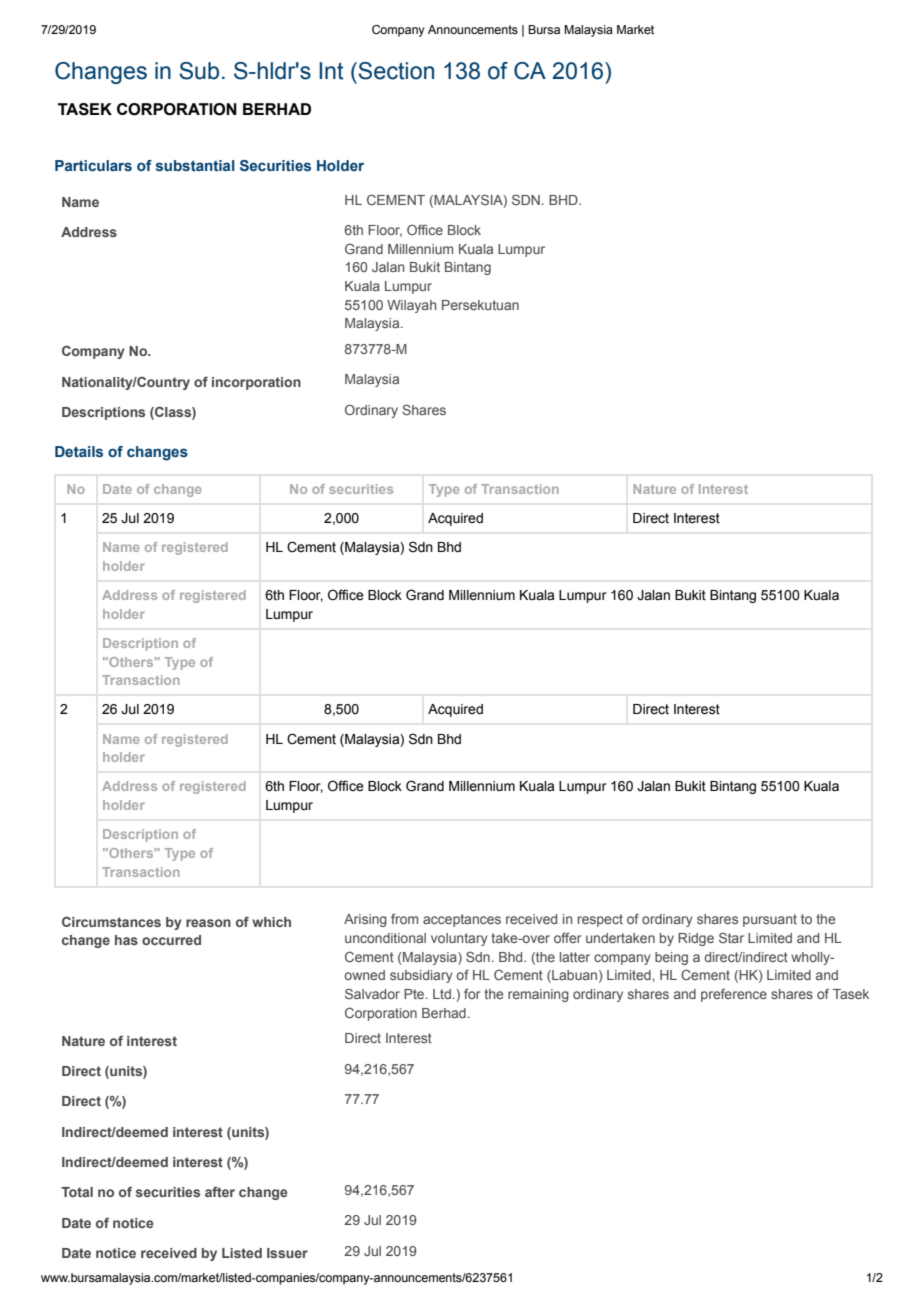  I want to click on preference, so click(734, 995).
